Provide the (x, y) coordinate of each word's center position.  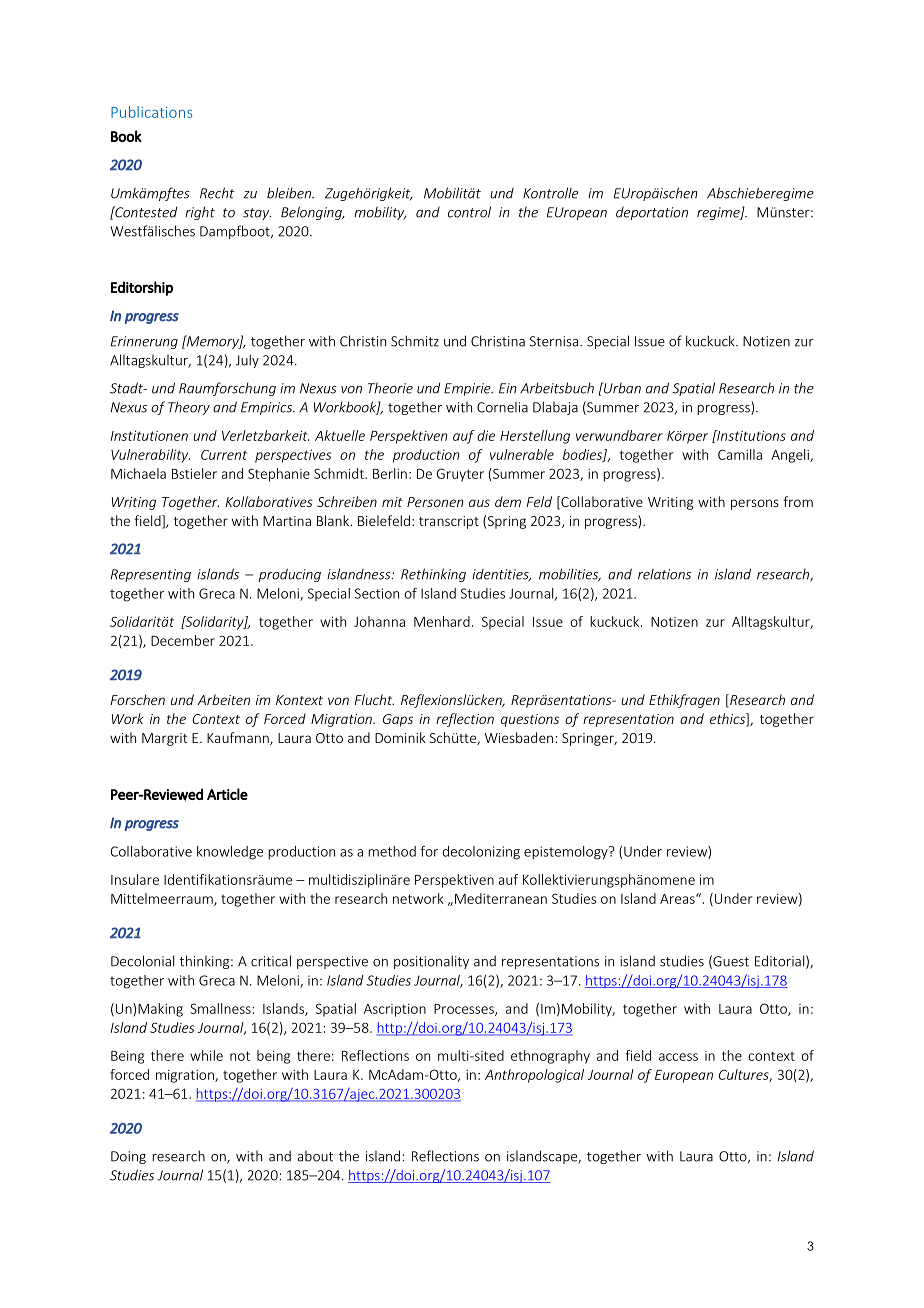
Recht (217, 193)
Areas (678, 899)
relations (664, 574)
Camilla (740, 454)
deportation (652, 213)
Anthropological (534, 1076)
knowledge (230, 853)
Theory (189, 408)
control (469, 212)
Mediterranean (501, 898)
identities (501, 575)
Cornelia (502, 407)
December (183, 640)
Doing (128, 1157)
